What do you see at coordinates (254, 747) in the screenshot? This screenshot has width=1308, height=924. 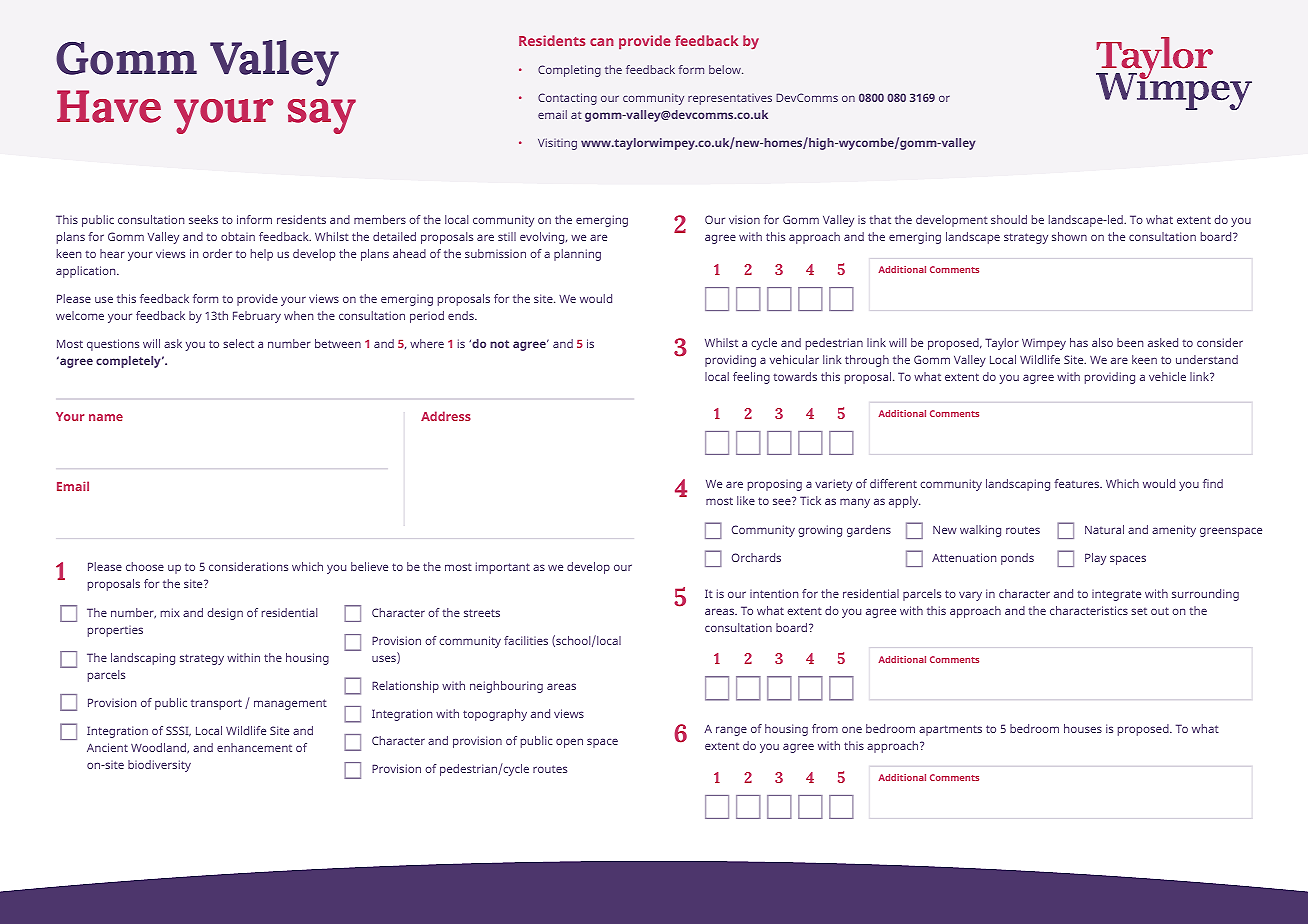 I see `enhancement` at bounding box center [254, 747].
